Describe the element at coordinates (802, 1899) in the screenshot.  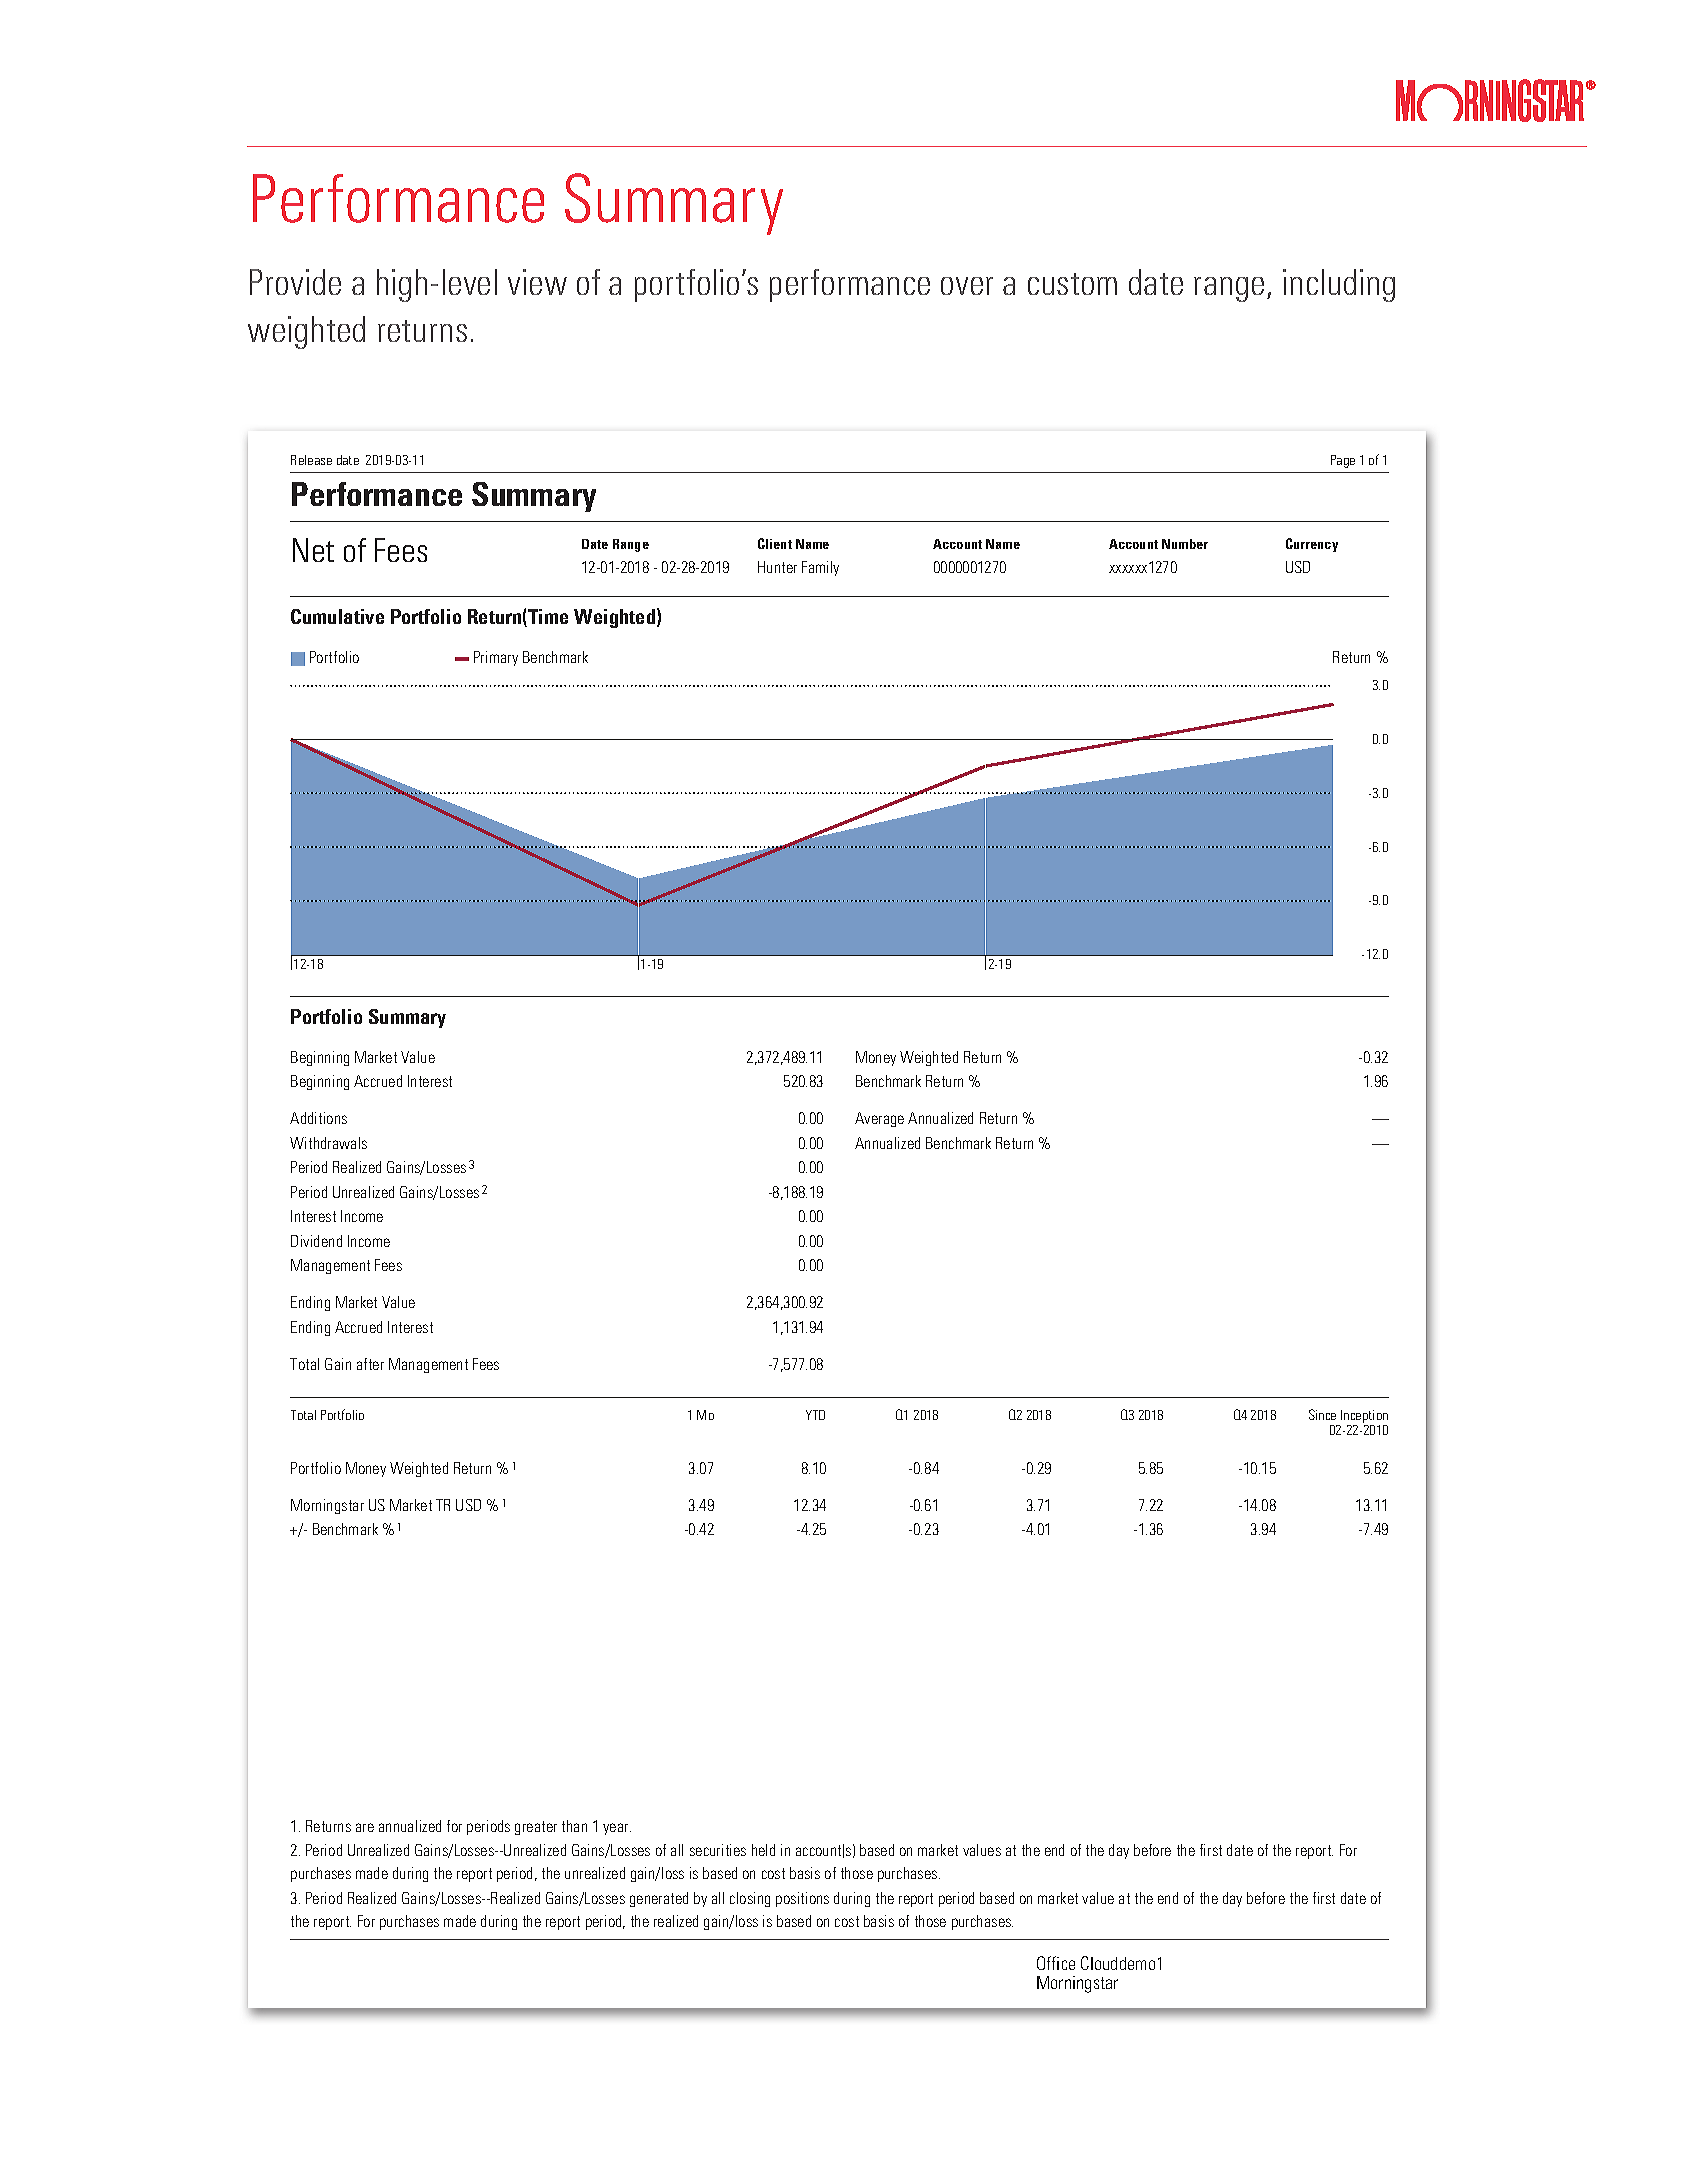
I see `positions` at that location.
